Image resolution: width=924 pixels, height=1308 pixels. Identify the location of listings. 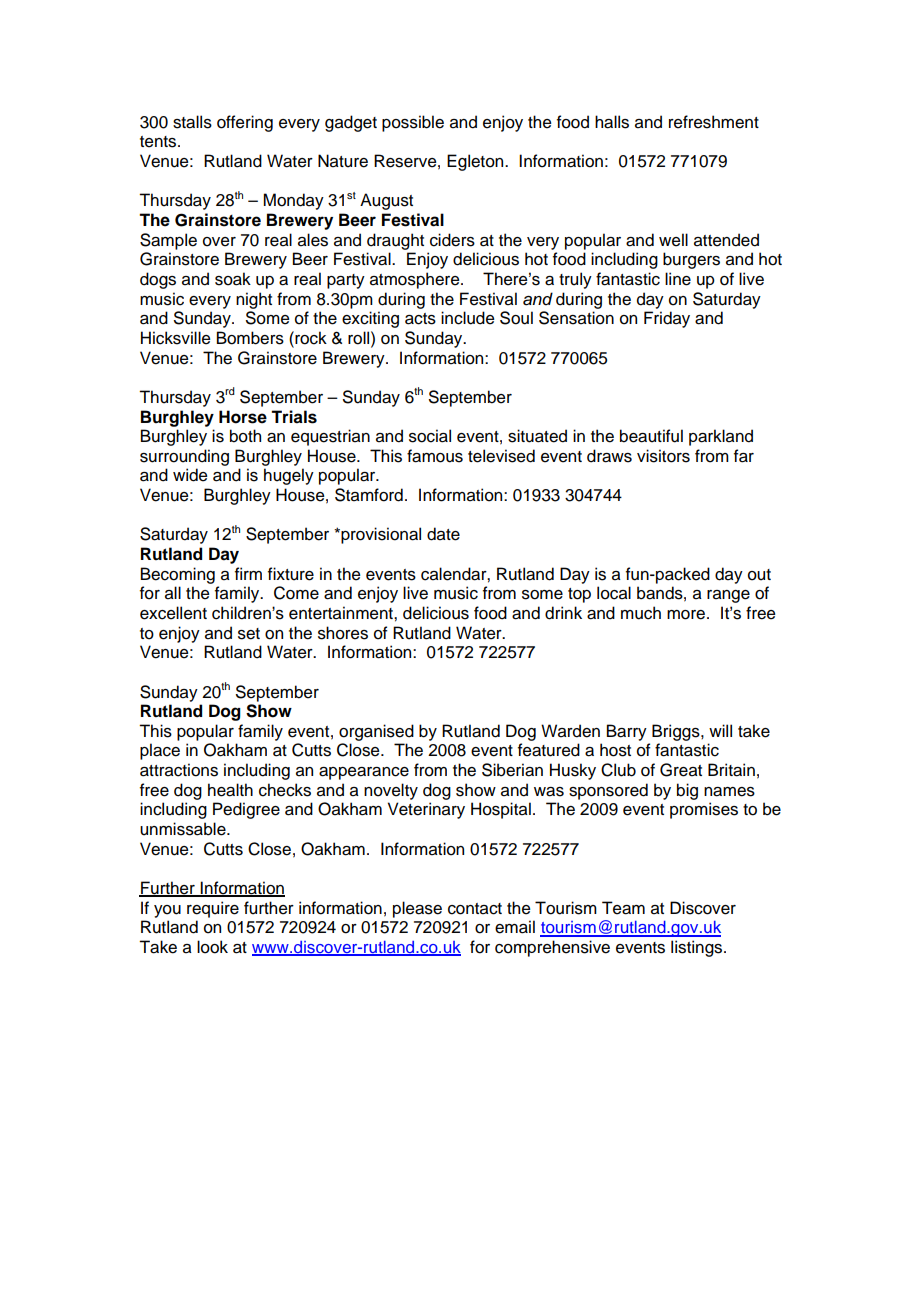
(698, 948).
